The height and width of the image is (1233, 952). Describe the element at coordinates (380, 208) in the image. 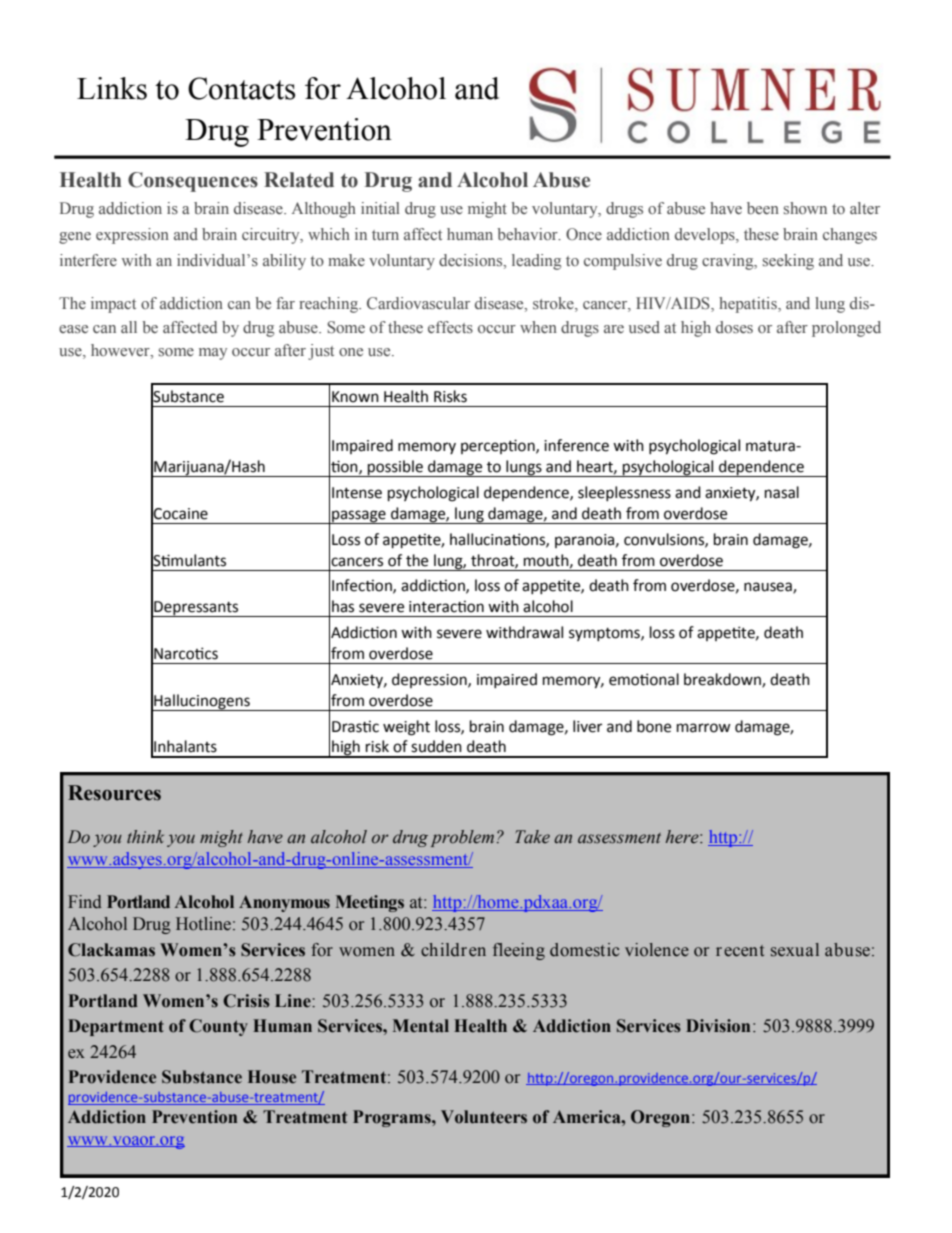

I see `initial` at that location.
